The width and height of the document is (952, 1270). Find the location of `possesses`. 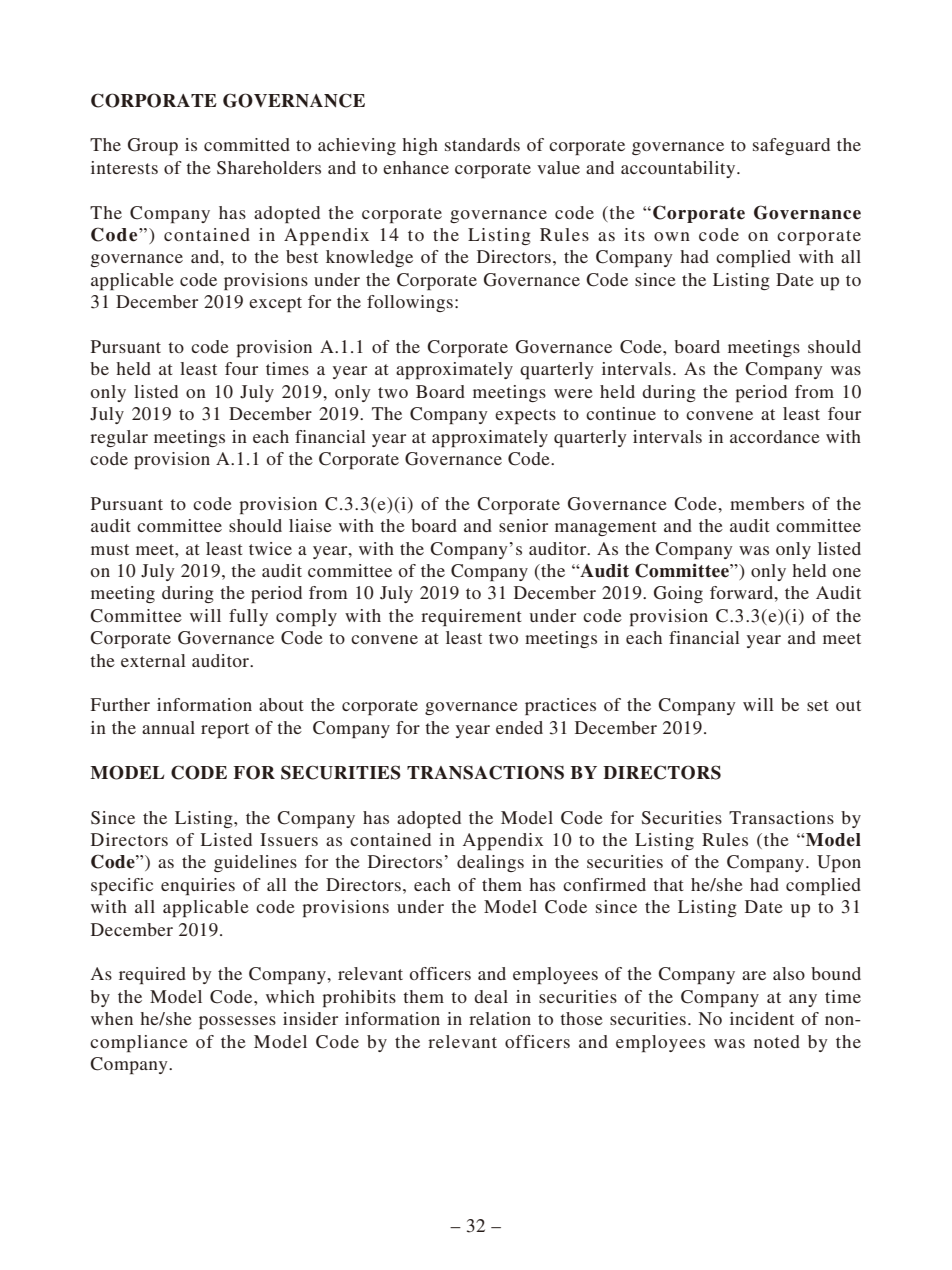

possesses is located at coordinates (237, 1022).
